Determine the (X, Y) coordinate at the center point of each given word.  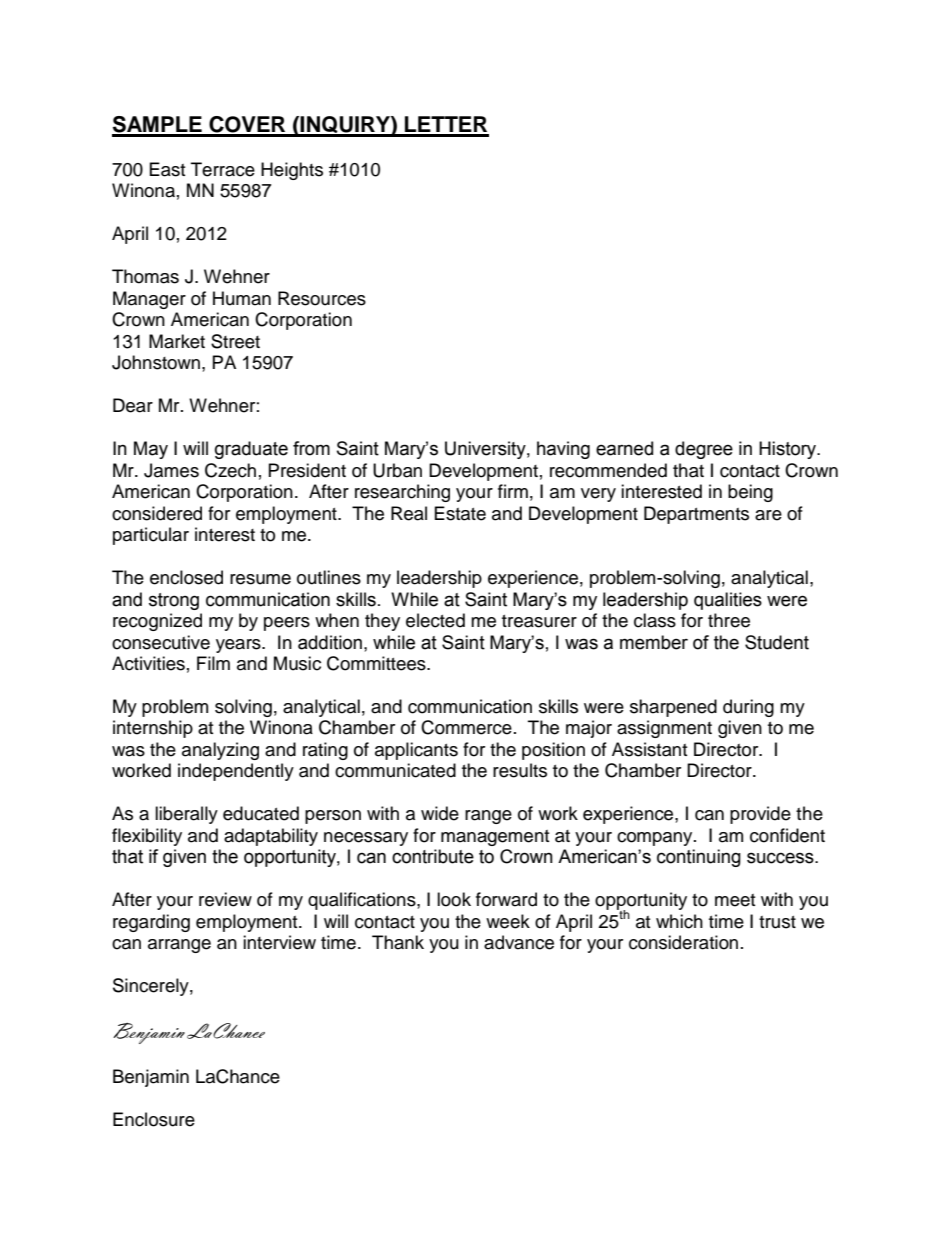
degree (704, 450)
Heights (292, 171)
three (729, 620)
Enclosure (154, 1119)
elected (435, 620)
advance (519, 942)
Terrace (223, 169)
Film (213, 663)
